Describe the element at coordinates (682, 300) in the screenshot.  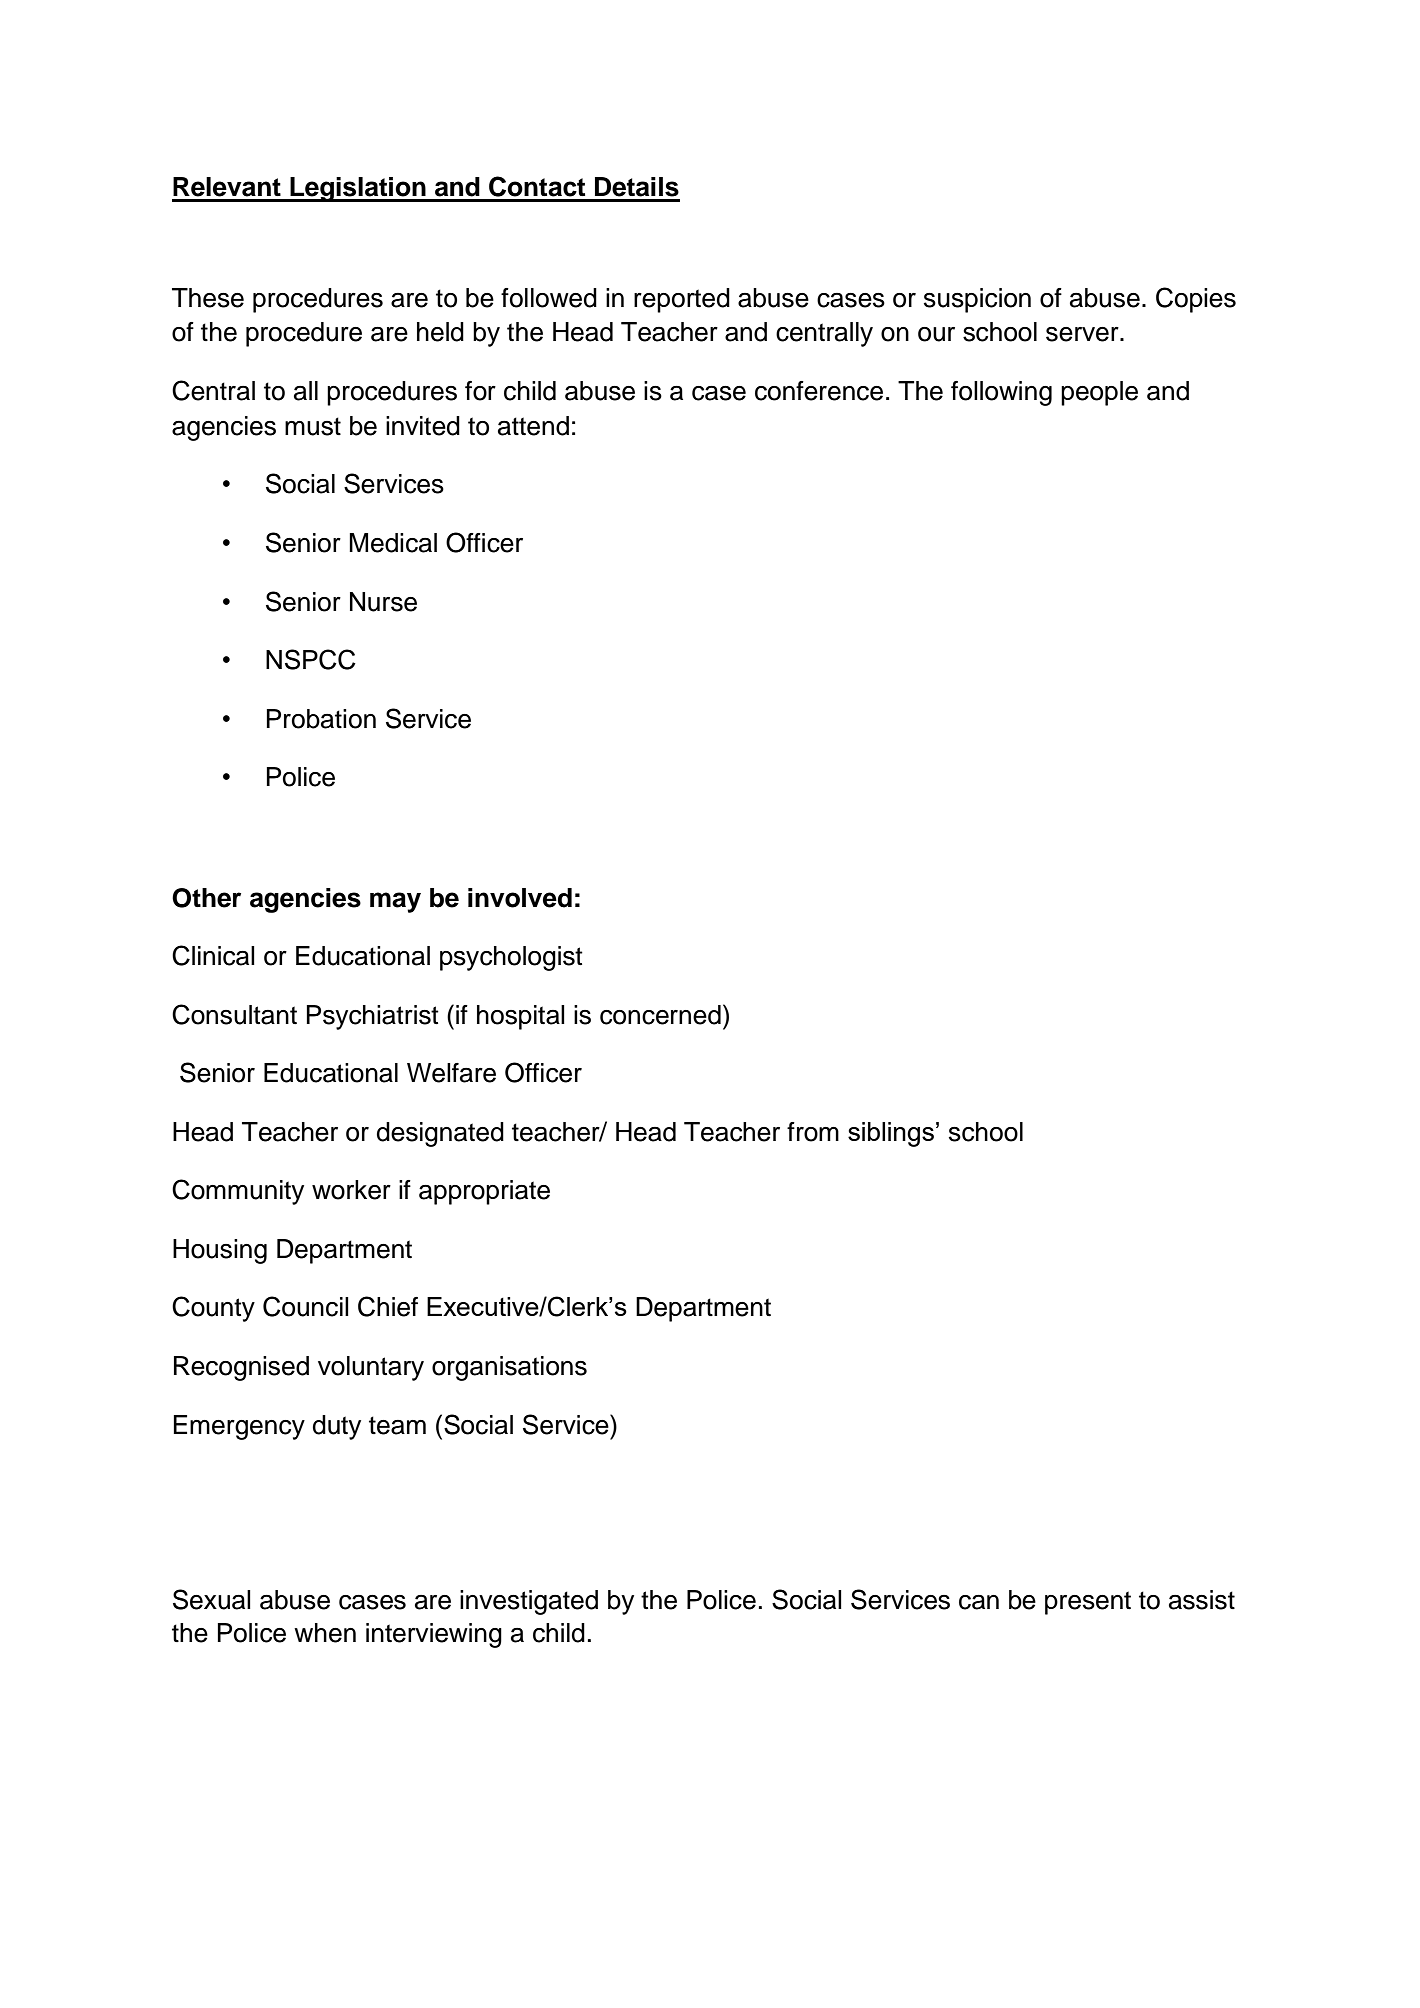
I see `reported` at that location.
